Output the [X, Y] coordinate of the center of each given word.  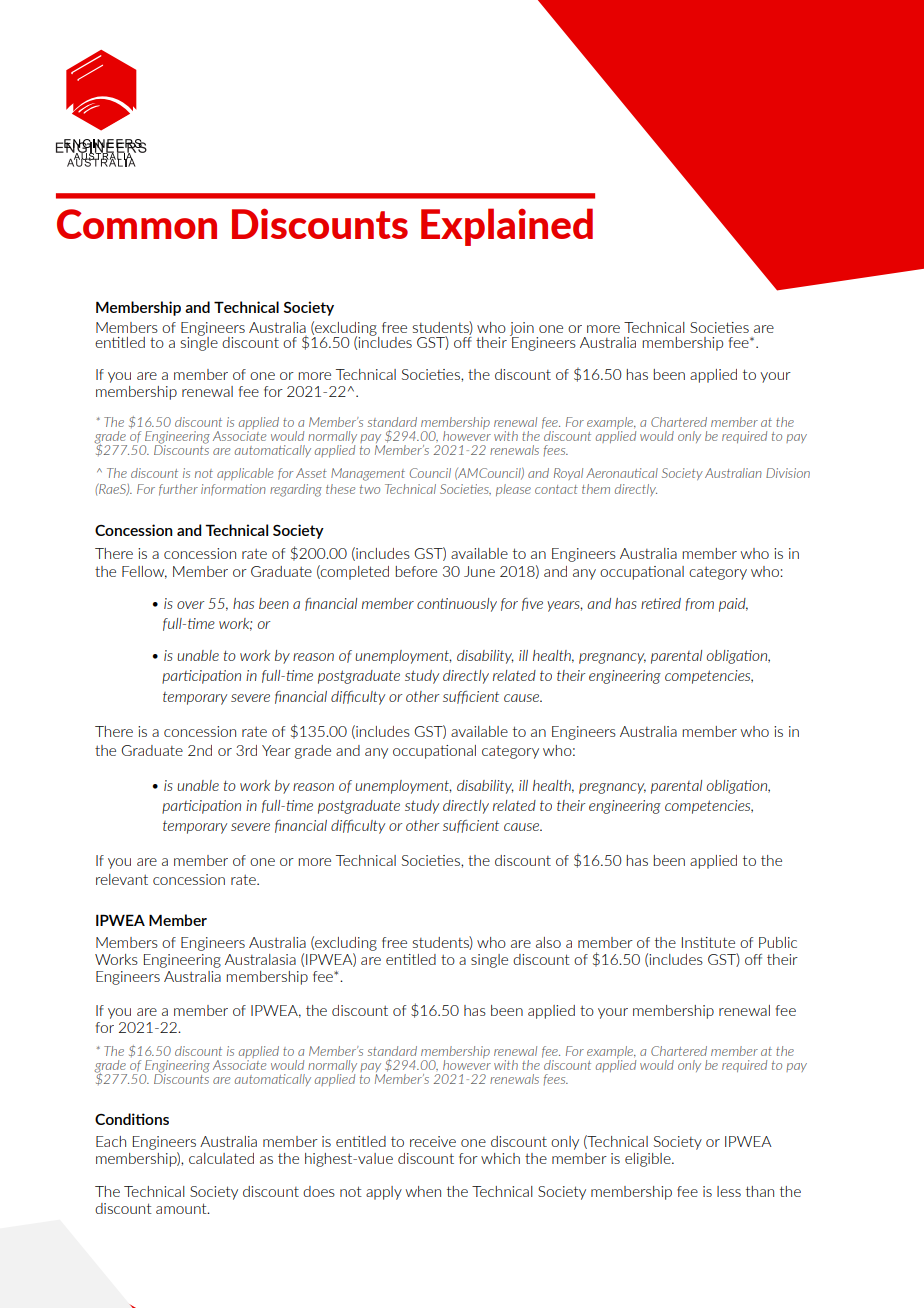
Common [137, 224]
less [729, 1191]
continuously [457, 605]
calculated [221, 1158]
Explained [507, 227]
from [699, 604]
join [522, 330]
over [190, 605]
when [423, 1191]
